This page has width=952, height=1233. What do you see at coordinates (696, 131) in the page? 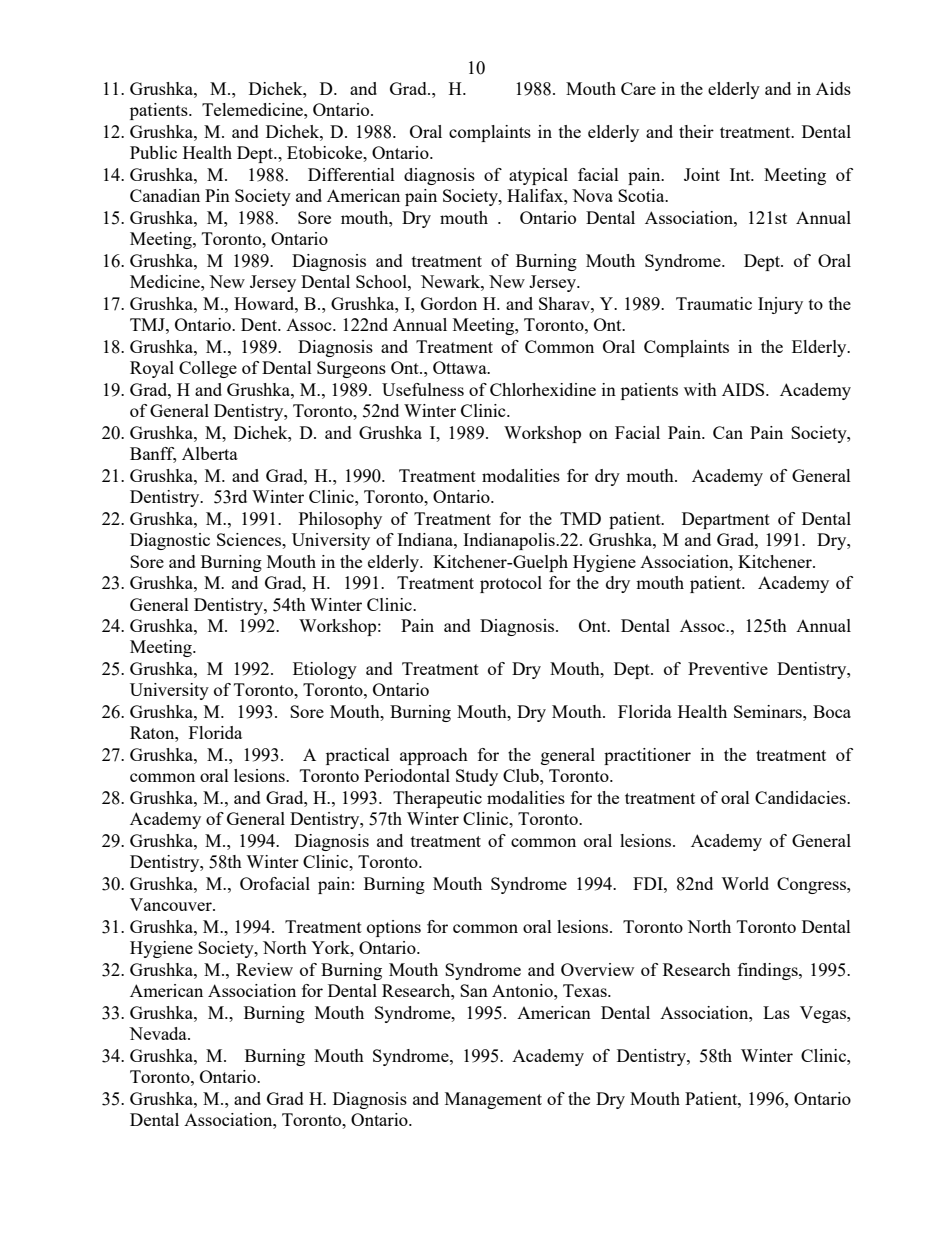
I see `their` at bounding box center [696, 131].
